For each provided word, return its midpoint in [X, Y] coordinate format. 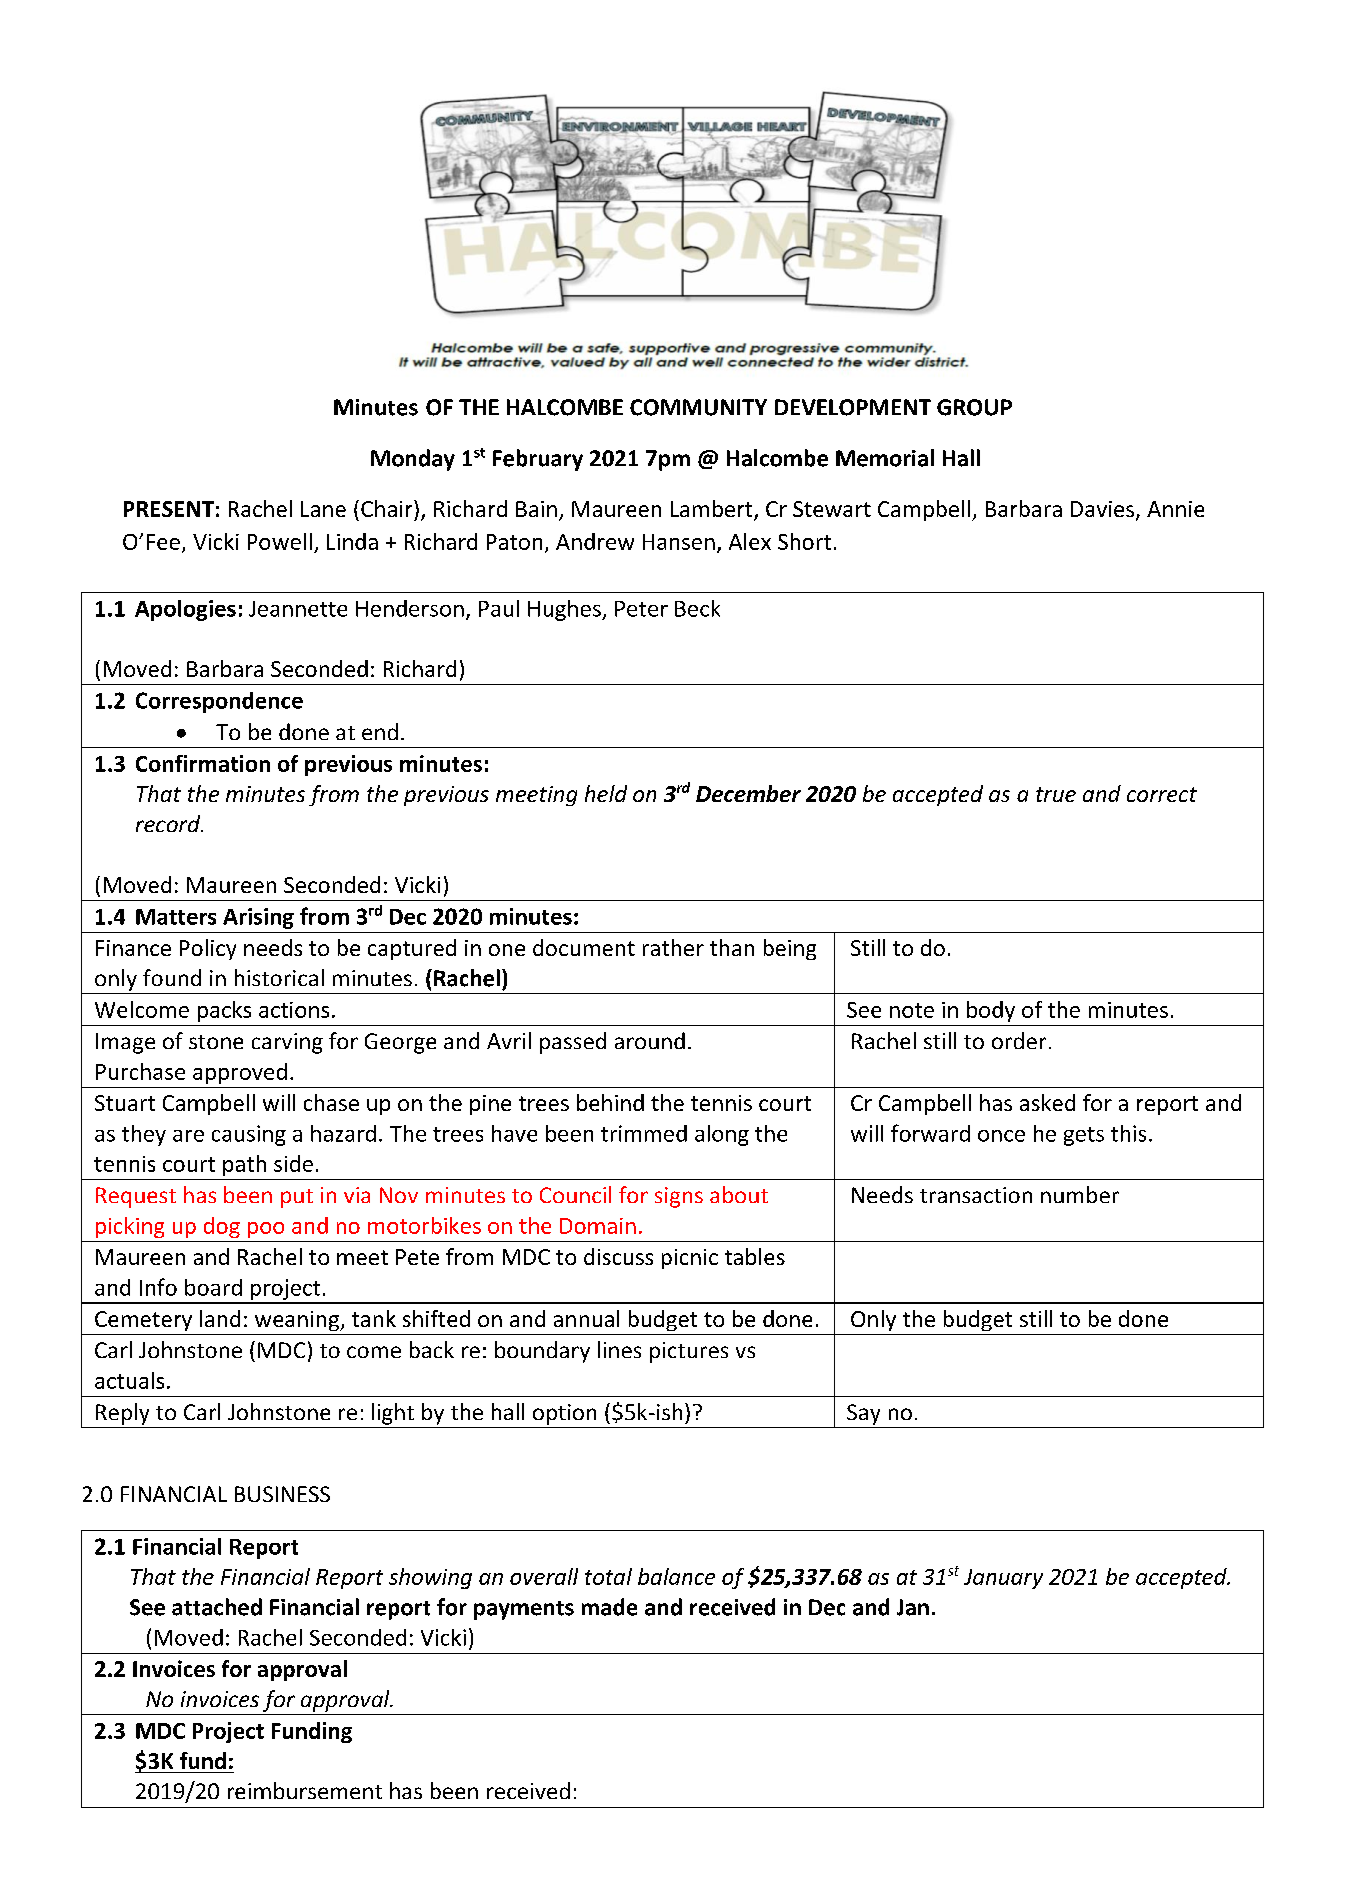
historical [279, 977]
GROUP [974, 407]
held [606, 793]
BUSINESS [282, 1494]
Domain [598, 1226]
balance [676, 1576]
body [991, 1011]
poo [266, 1230]
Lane [323, 509]
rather [673, 947]
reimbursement [305, 1790]
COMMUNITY [698, 407]
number [1080, 1194]
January [1003, 1579]
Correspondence [219, 702]
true [1056, 794]
